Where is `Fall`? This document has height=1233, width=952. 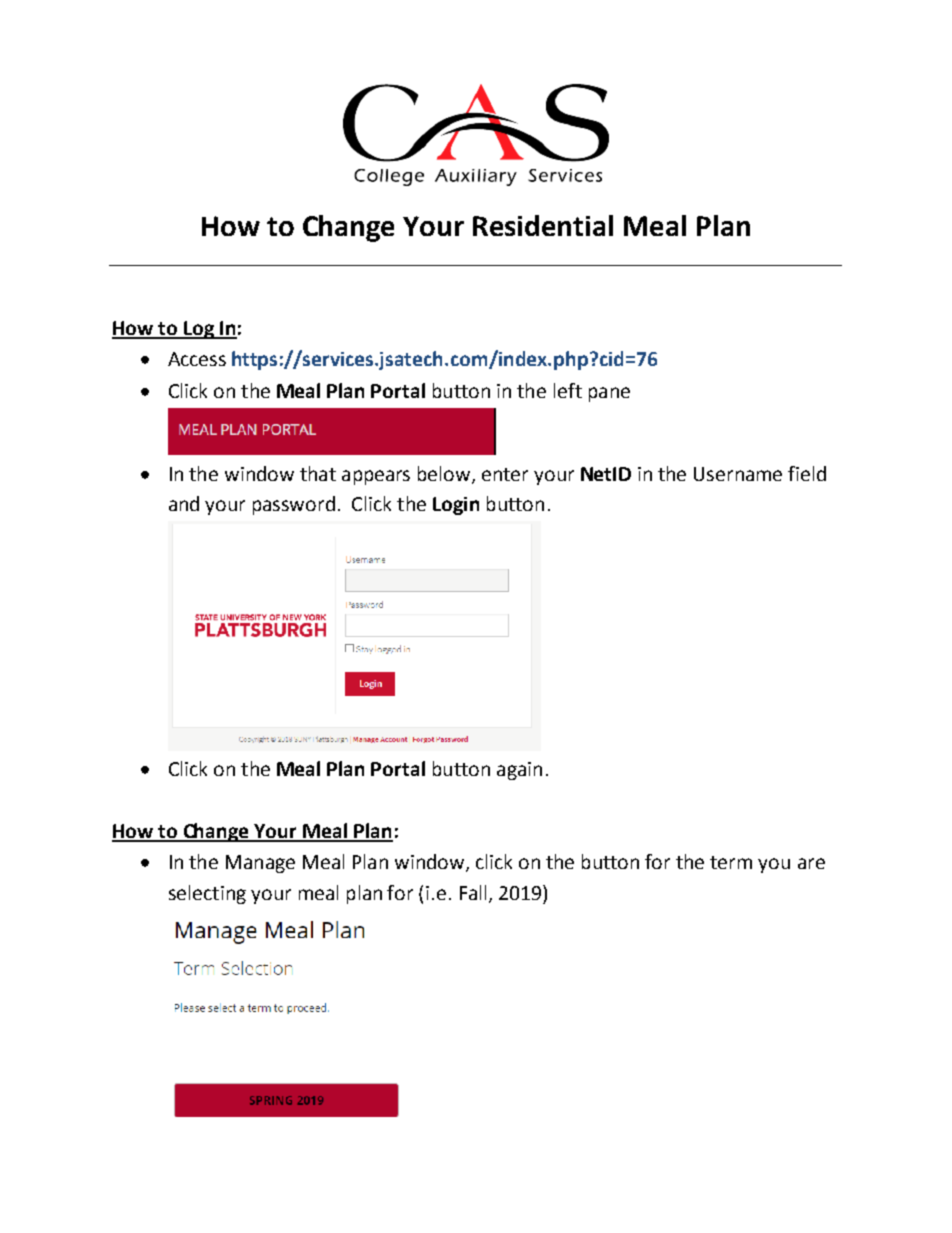 Fall is located at coordinates (473, 892).
